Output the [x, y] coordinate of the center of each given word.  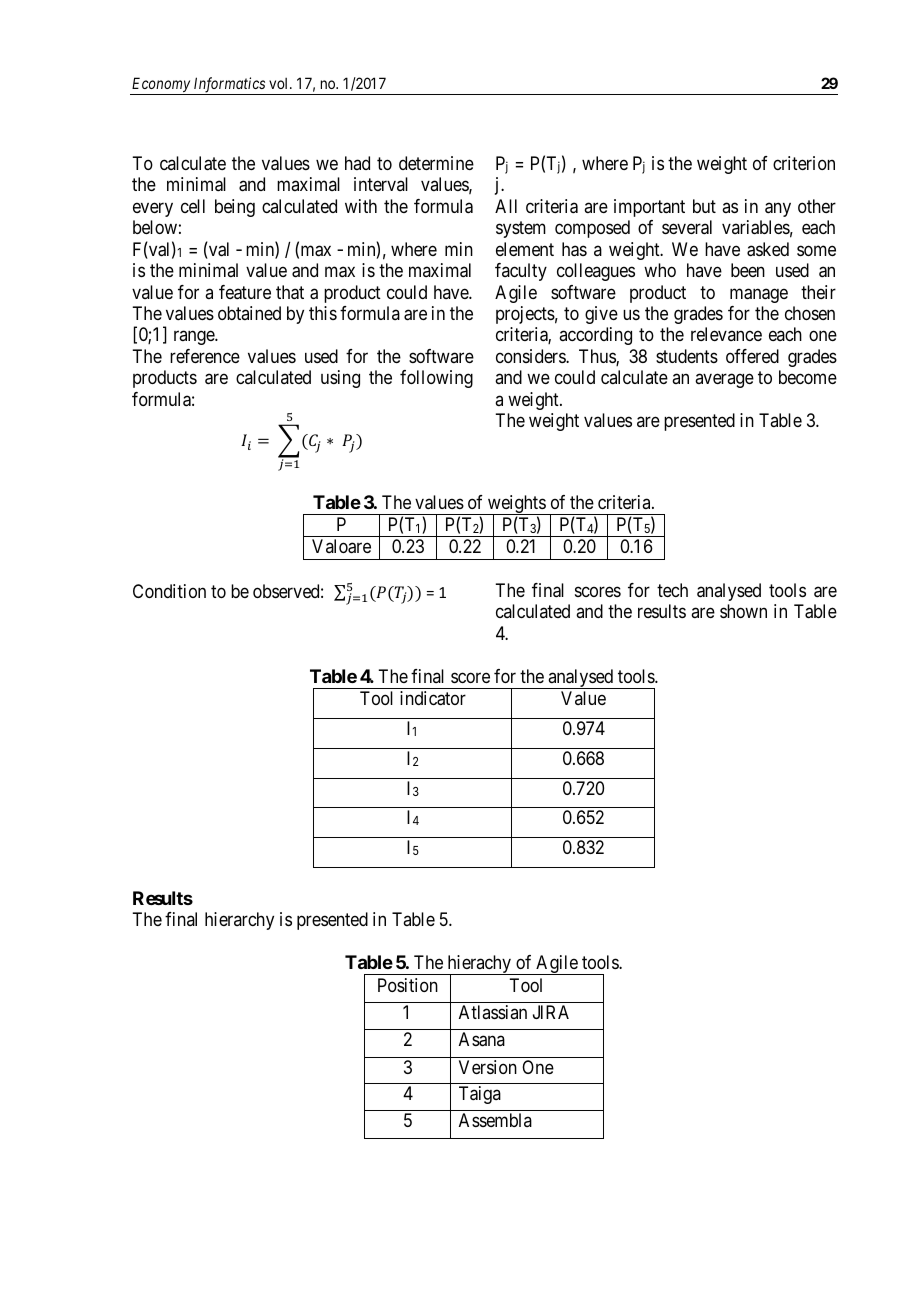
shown [743, 611]
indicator [433, 698]
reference [205, 356]
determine [436, 163]
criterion [804, 163]
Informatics [229, 86]
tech [672, 590]
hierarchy [239, 921]
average [724, 381]
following [436, 379]
